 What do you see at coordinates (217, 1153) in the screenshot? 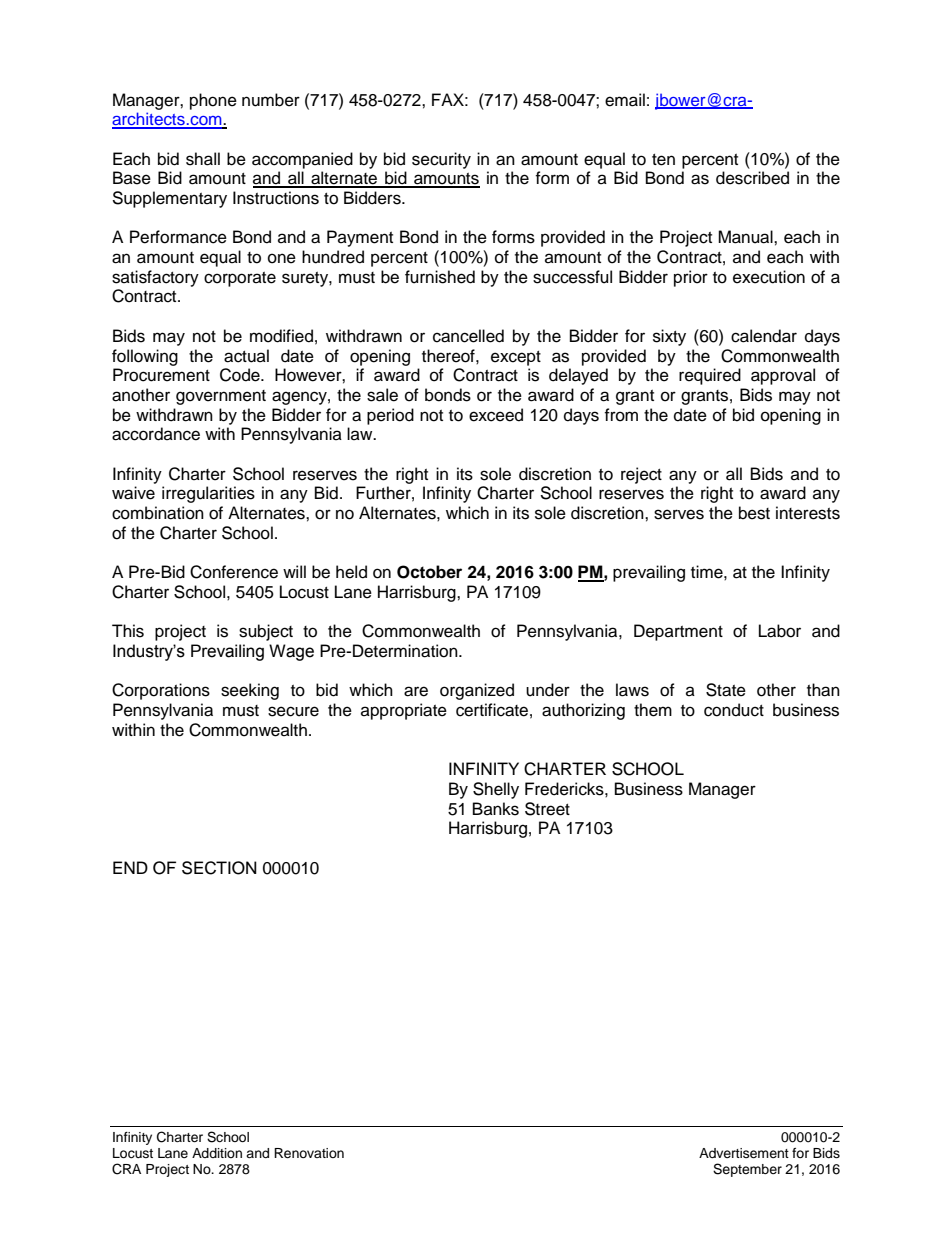
I see `Addition` at bounding box center [217, 1153].
